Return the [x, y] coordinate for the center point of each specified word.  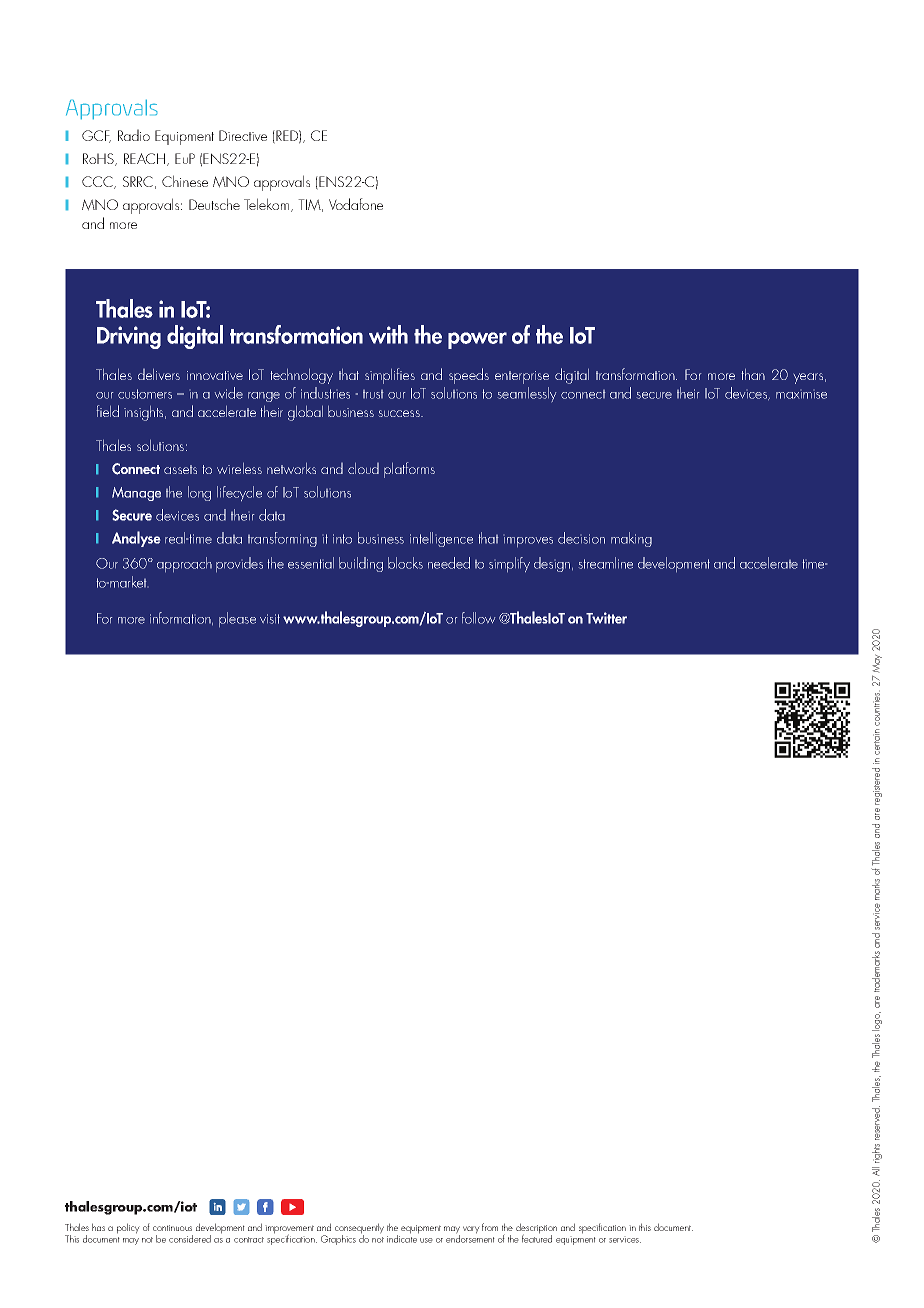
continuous [172, 1228]
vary [471, 1230]
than [753, 374]
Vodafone [356, 204]
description [536, 1229]
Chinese [185, 181]
